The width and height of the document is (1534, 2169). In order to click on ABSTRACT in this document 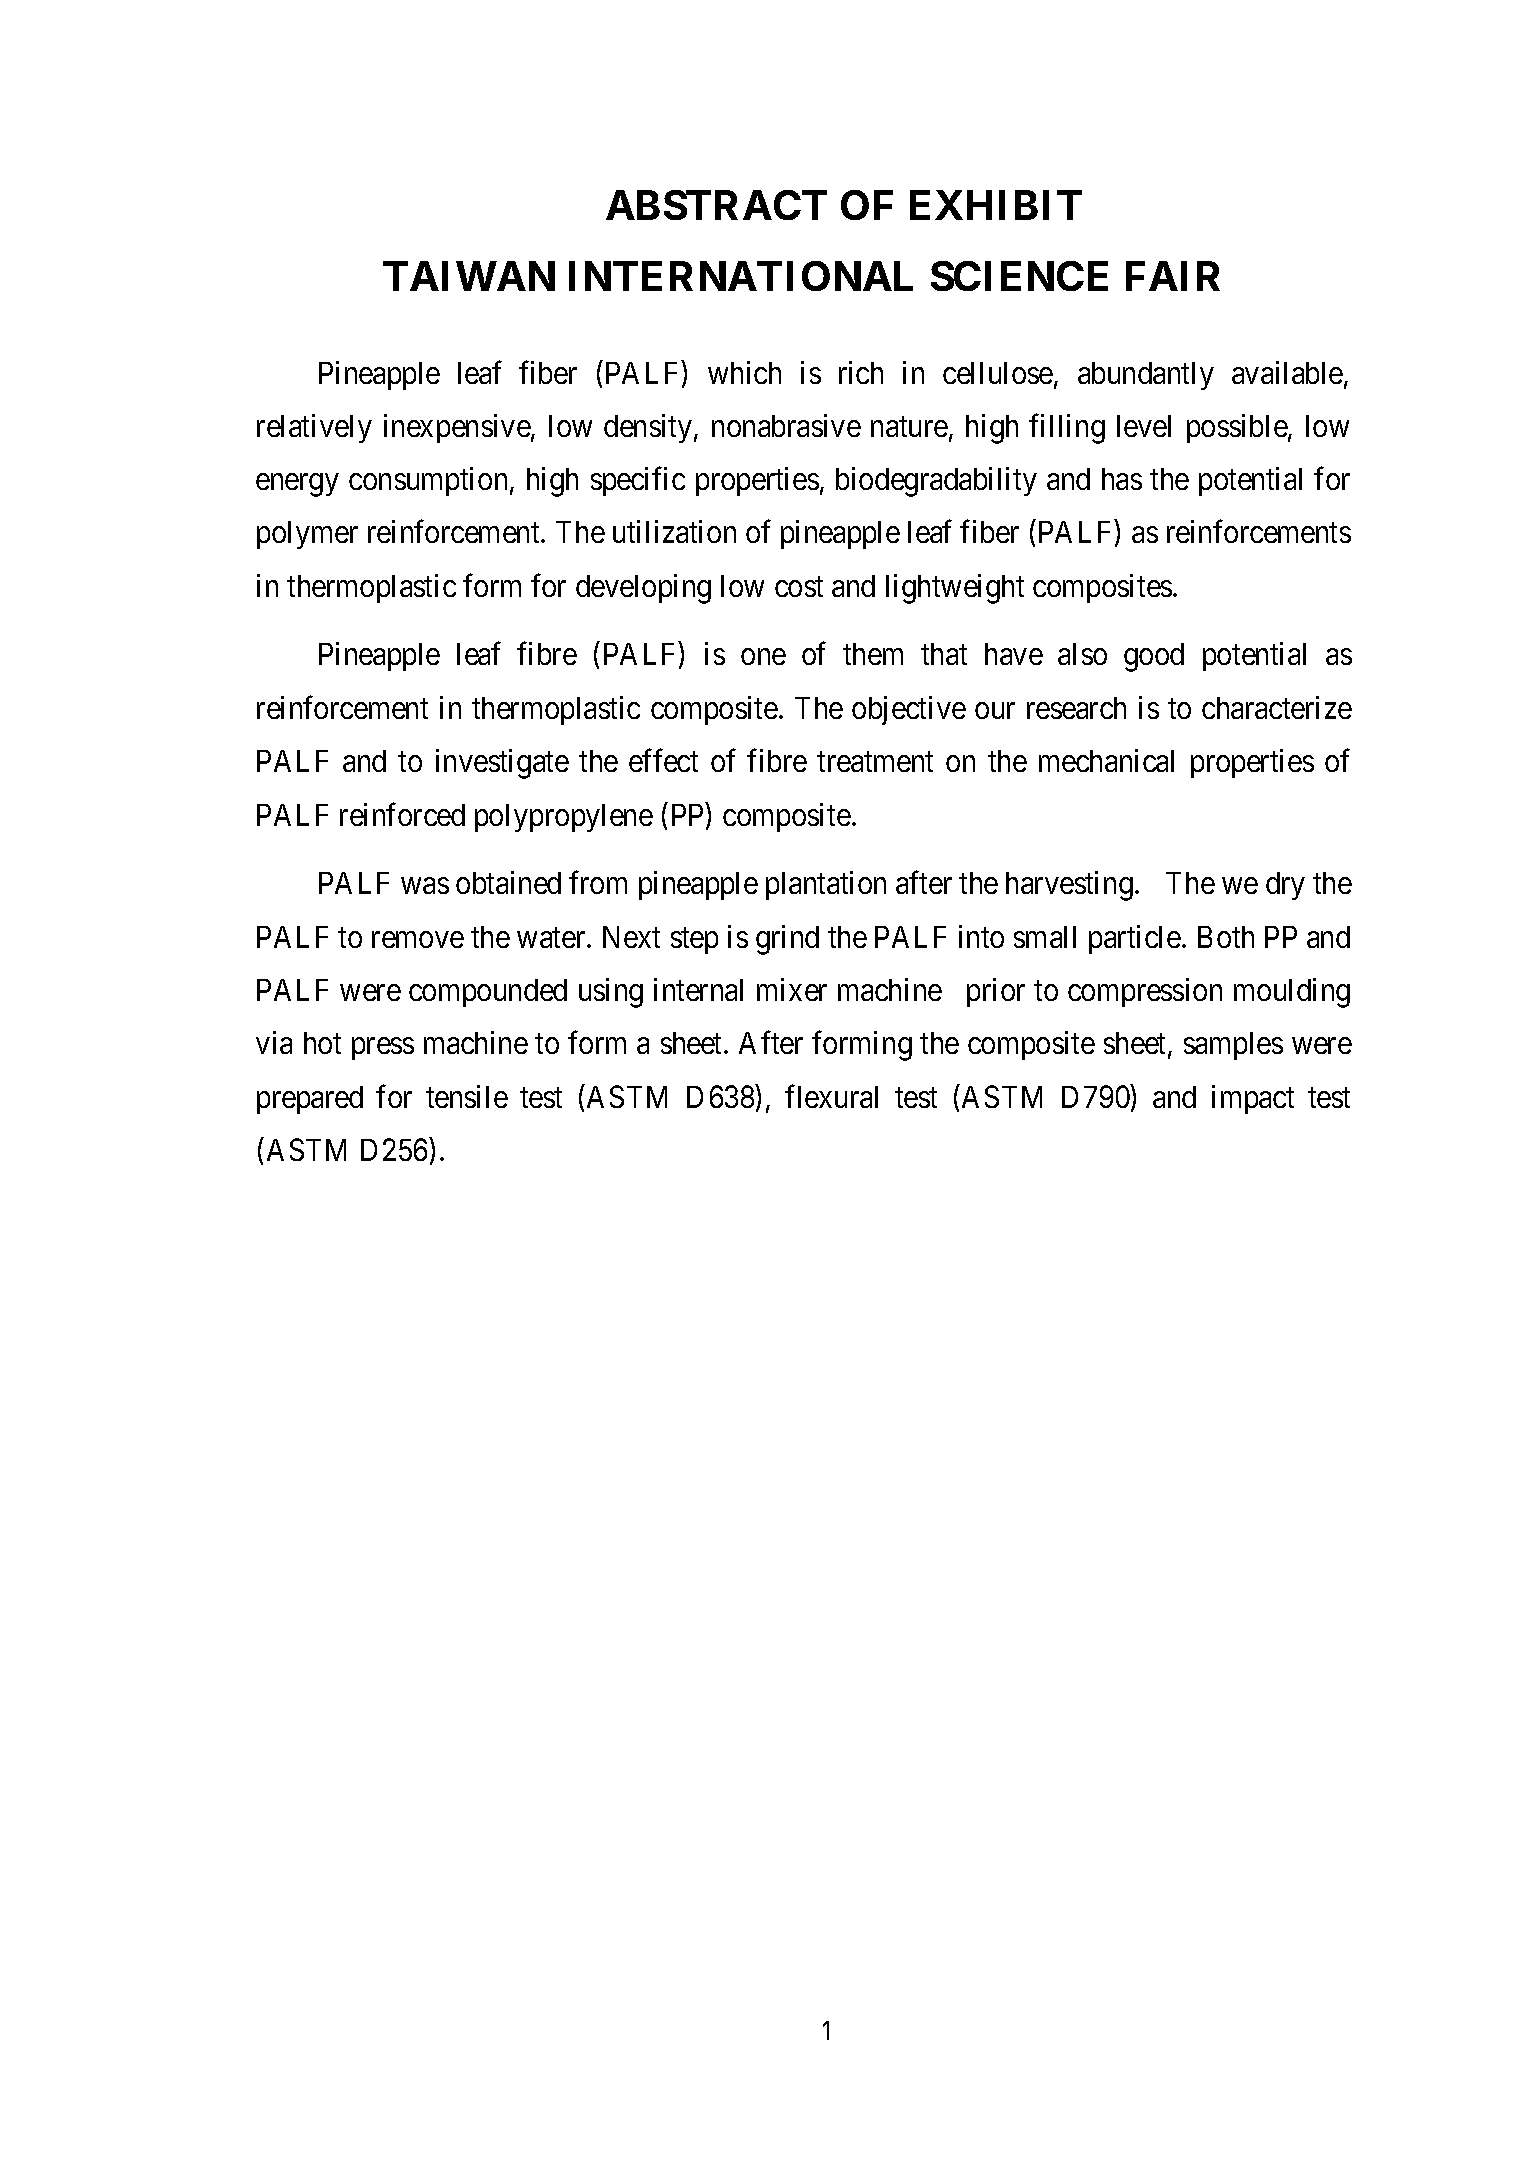, I will do `click(716, 205)`.
